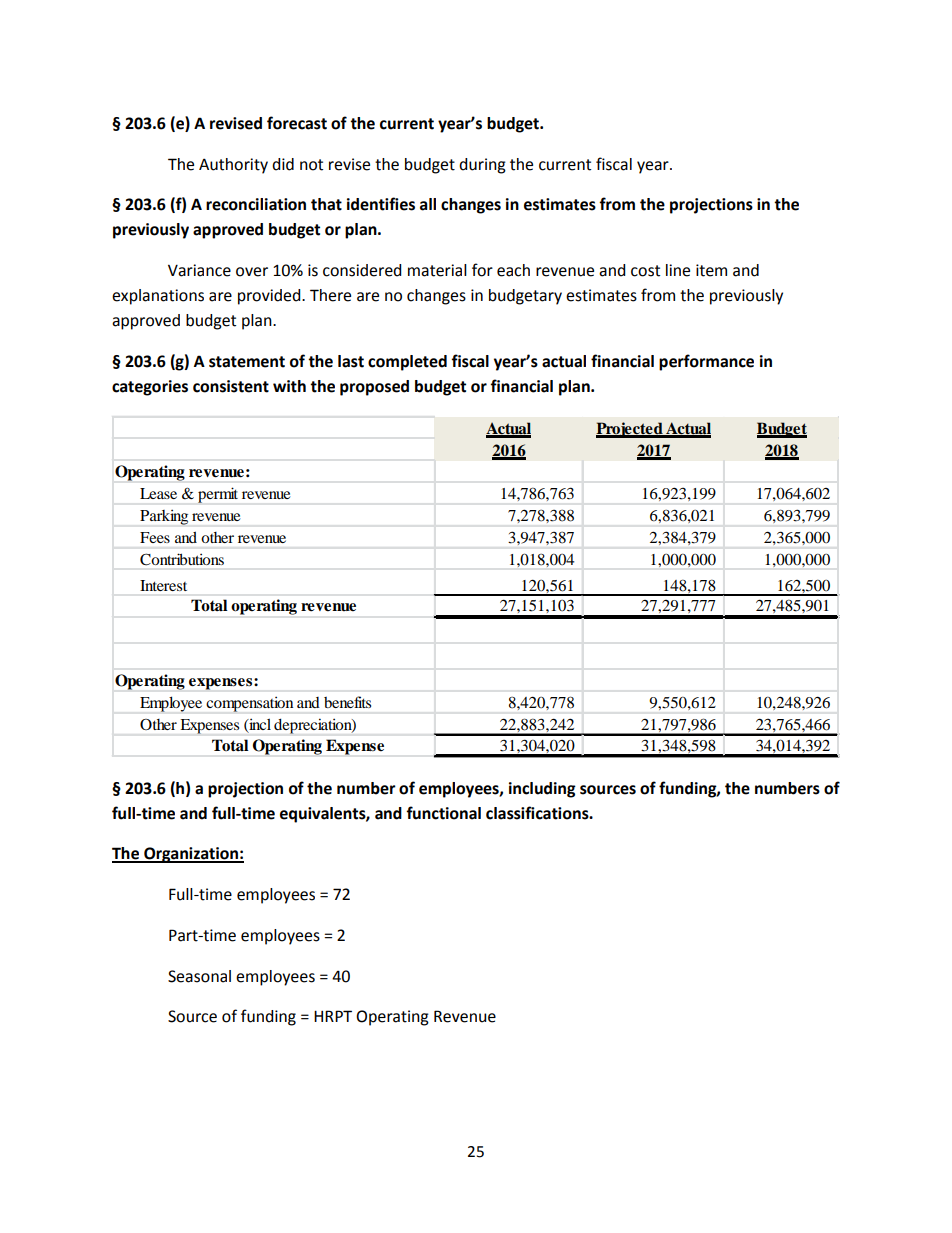  I want to click on Seasonal, so click(199, 976).
